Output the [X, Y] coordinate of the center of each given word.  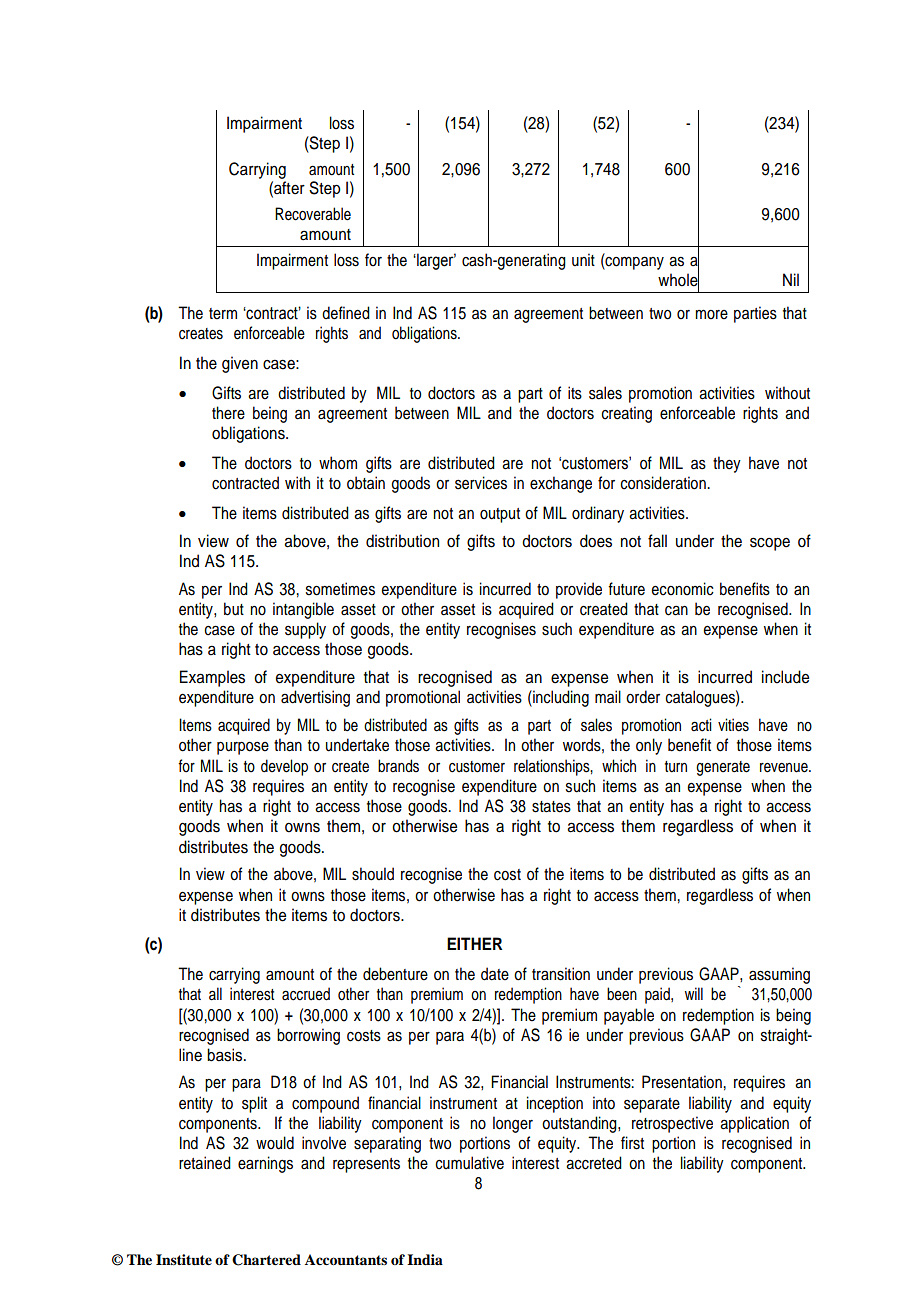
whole [678, 279]
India [425, 1259]
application [754, 1124]
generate [723, 768]
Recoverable [313, 214]
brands [398, 766]
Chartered [266, 1260]
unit [583, 259]
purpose [243, 748]
